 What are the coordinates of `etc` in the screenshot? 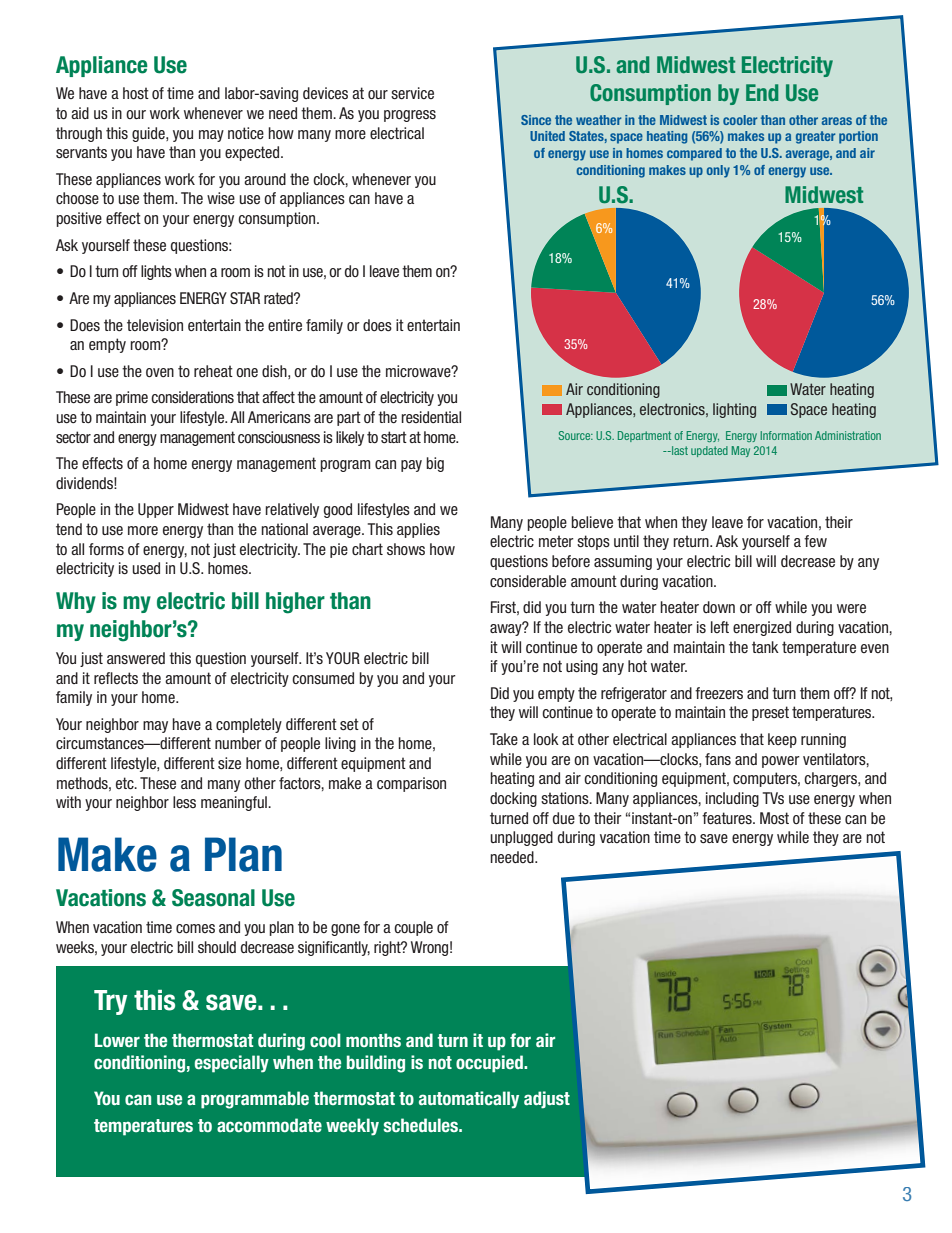 It's located at (126, 783).
